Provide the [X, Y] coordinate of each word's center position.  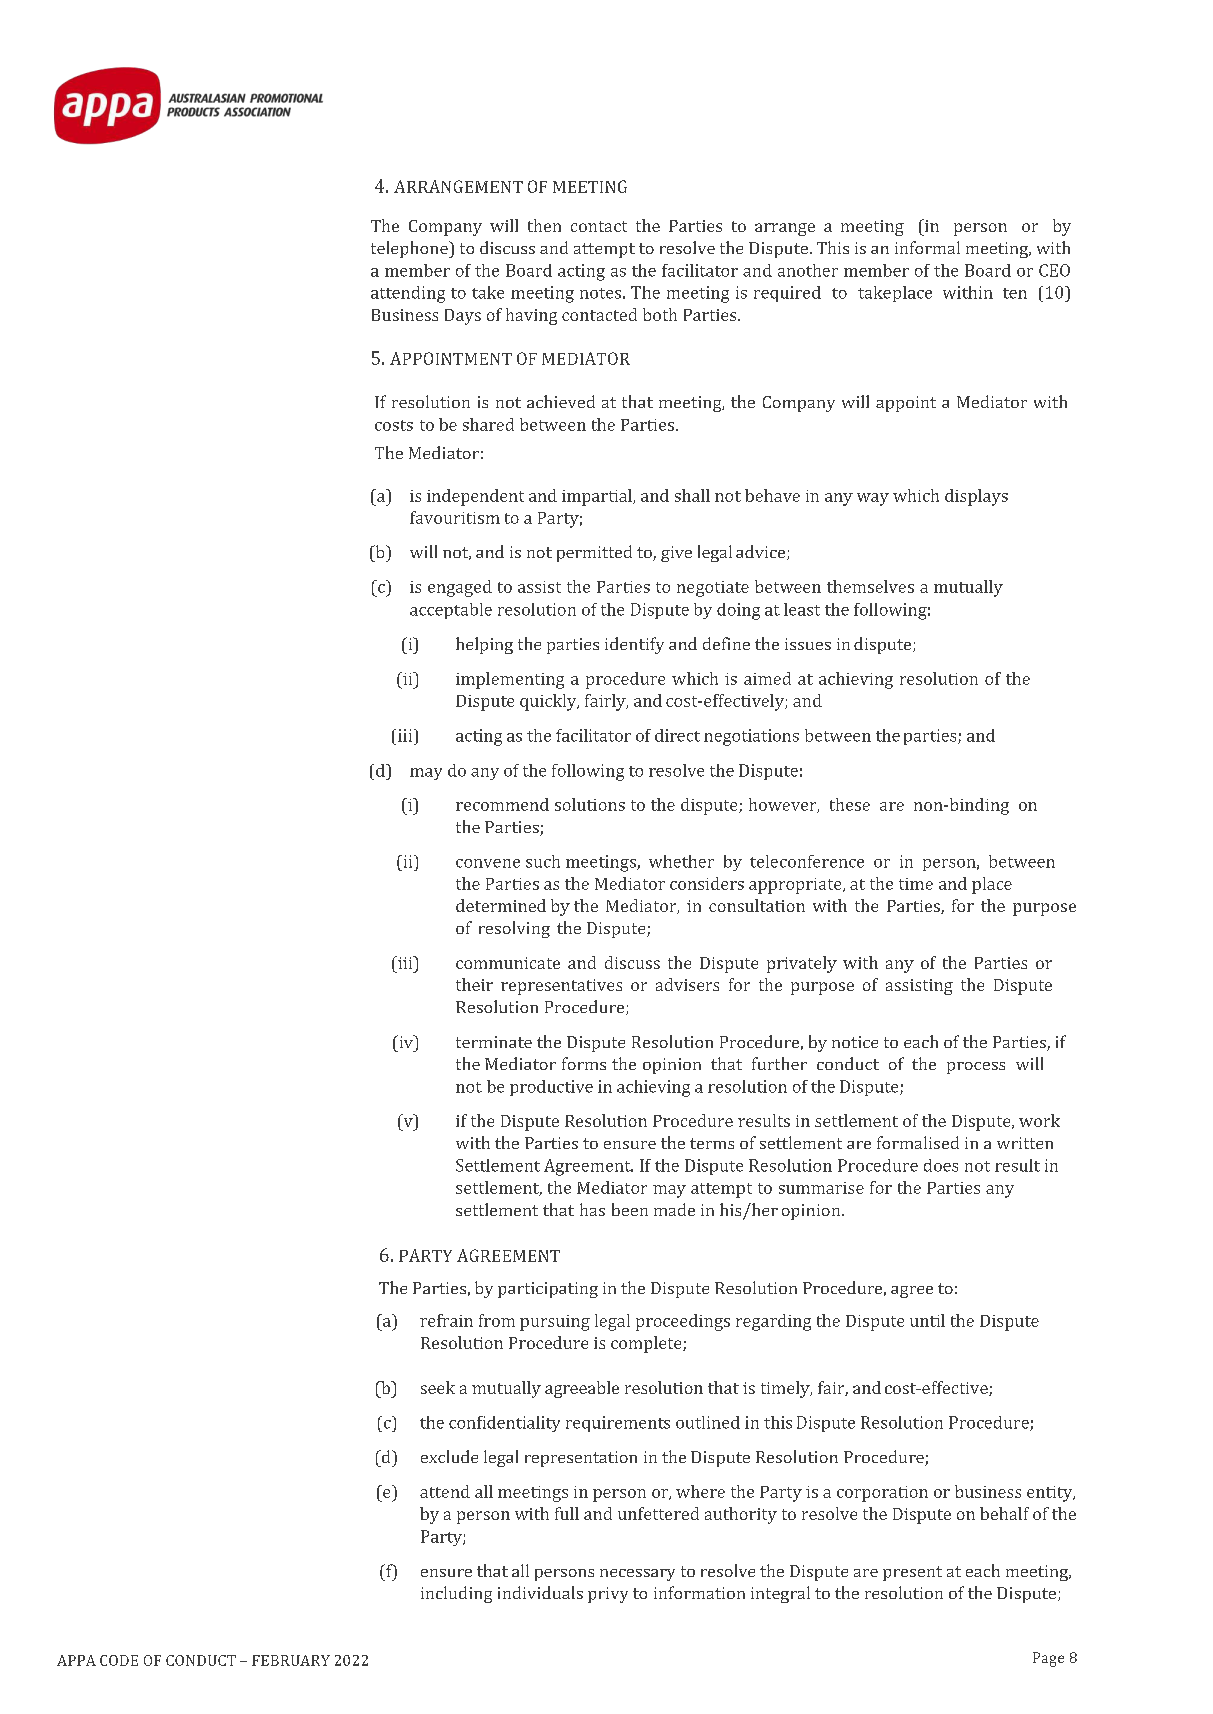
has [592, 1209]
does [941, 1165]
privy [608, 1595]
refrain [446, 1320]
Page [1048, 1659]
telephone [410, 249]
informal [927, 247]
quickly [549, 702]
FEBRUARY [291, 1660]
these [850, 804]
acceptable [451, 611]
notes [600, 293]
